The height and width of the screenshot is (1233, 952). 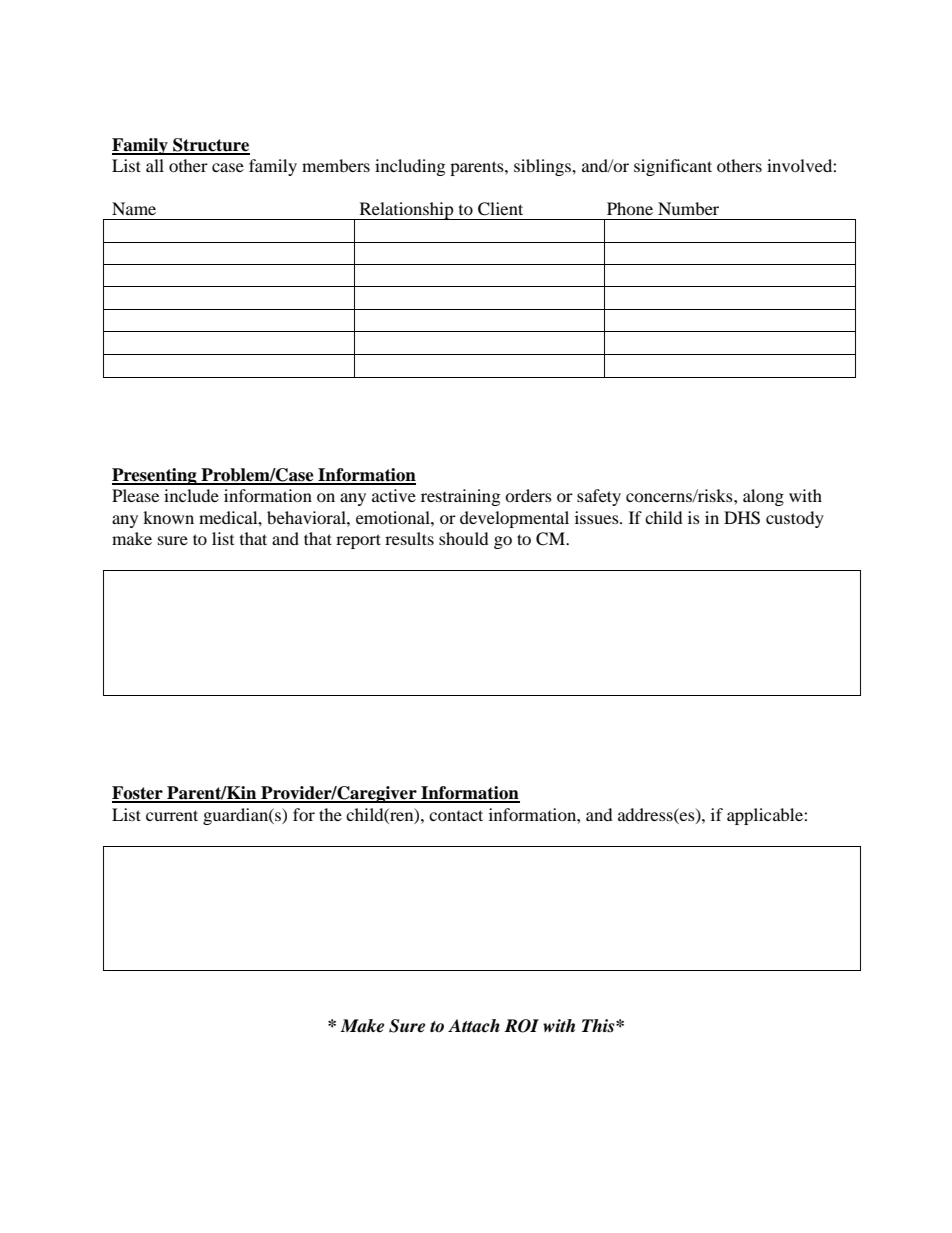 What do you see at coordinates (172, 815) in the screenshot?
I see `current` at bounding box center [172, 815].
